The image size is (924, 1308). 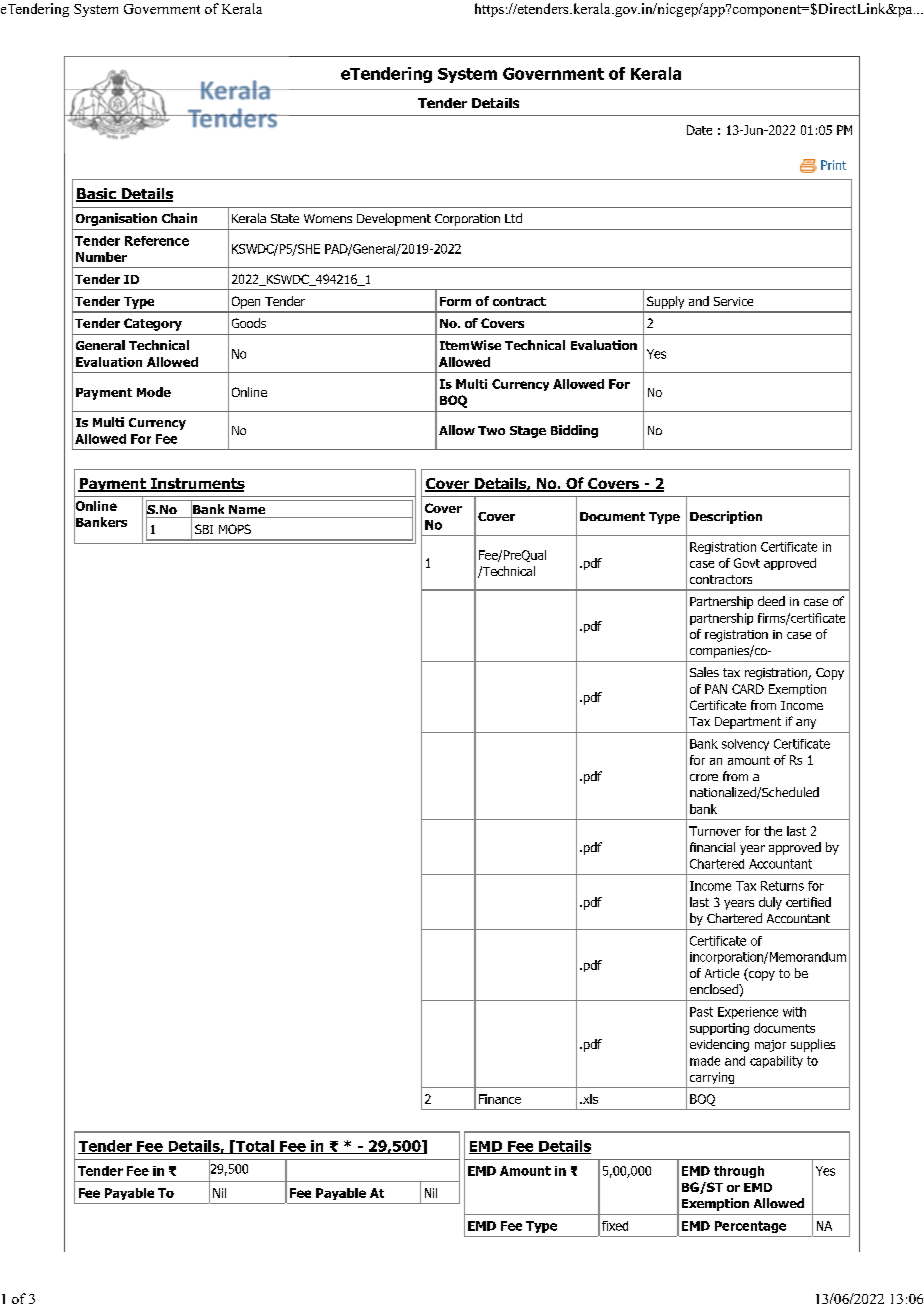 I want to click on Instruments, so click(x=197, y=485).
